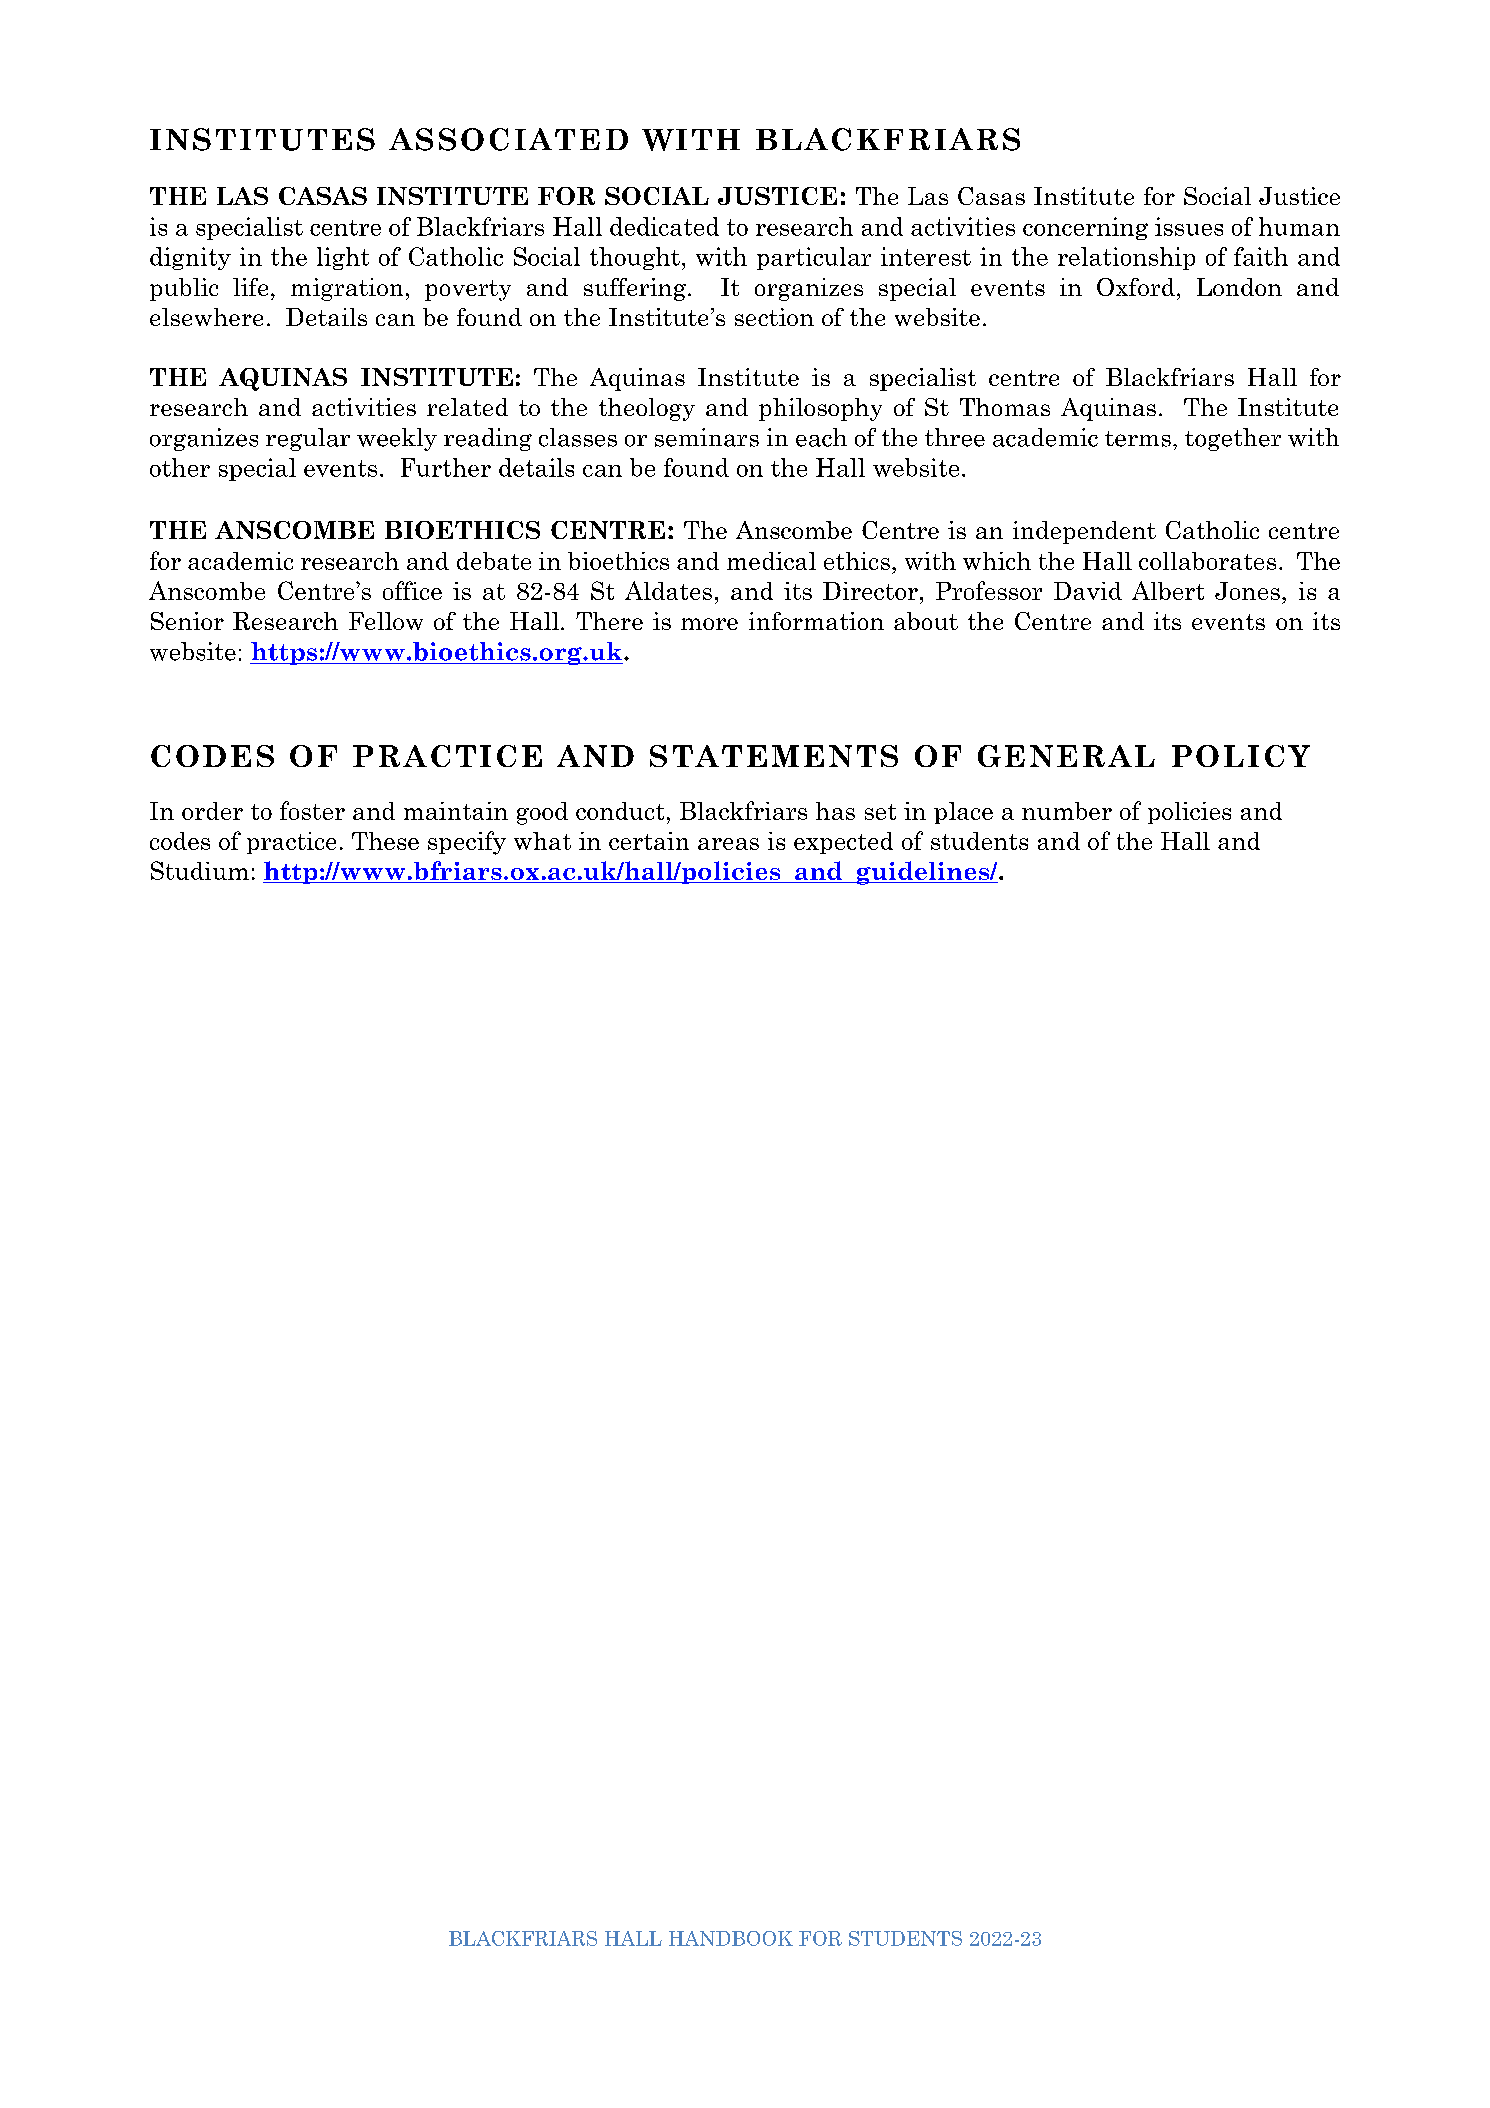  Describe the element at coordinates (731, 1938) in the screenshot. I see `HANDBOOK` at that location.
